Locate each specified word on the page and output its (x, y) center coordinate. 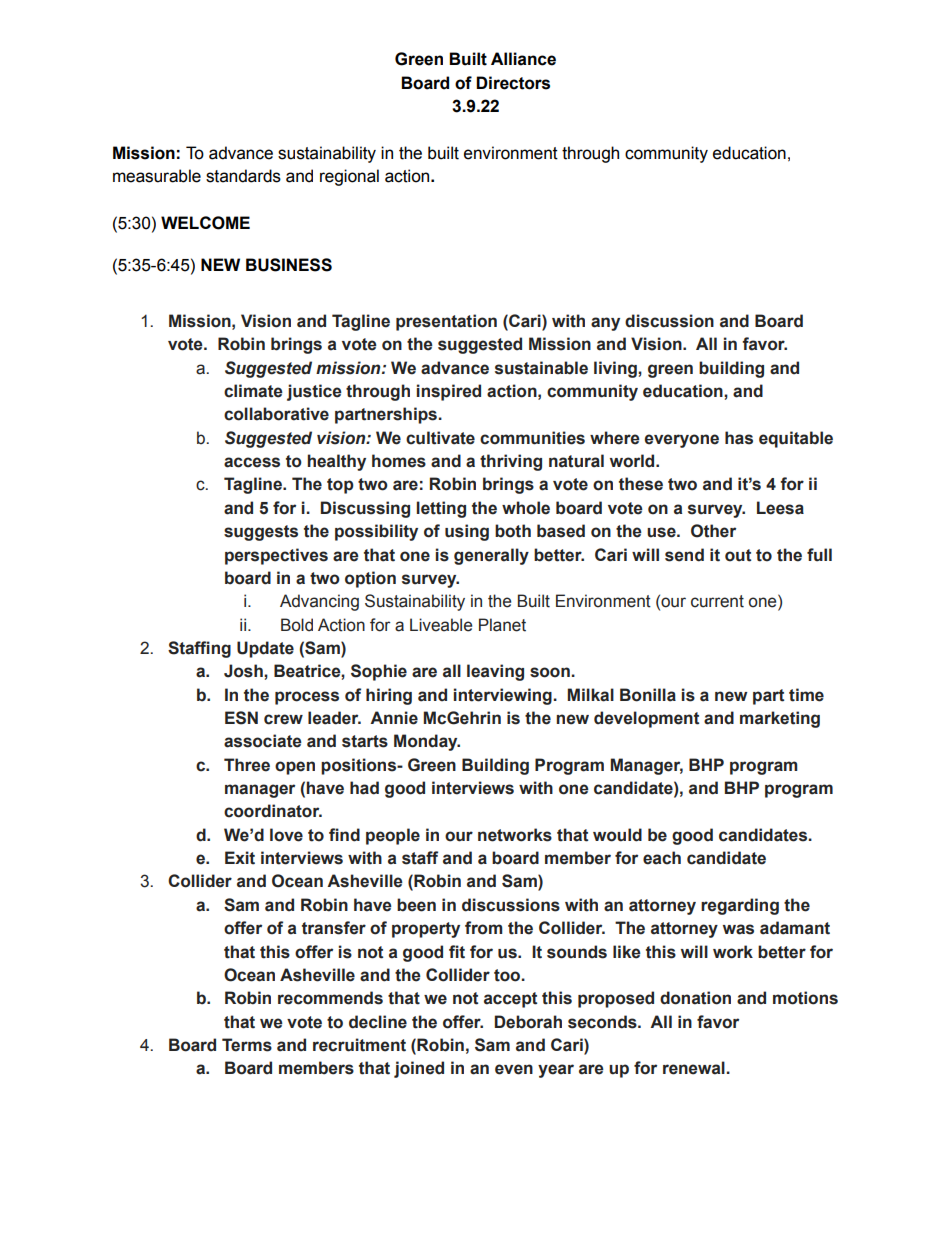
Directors (513, 83)
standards (243, 176)
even (514, 1069)
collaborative (276, 414)
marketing (780, 719)
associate (263, 741)
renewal (694, 1068)
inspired (449, 392)
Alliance (523, 59)
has (739, 438)
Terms (247, 1045)
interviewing (503, 696)
